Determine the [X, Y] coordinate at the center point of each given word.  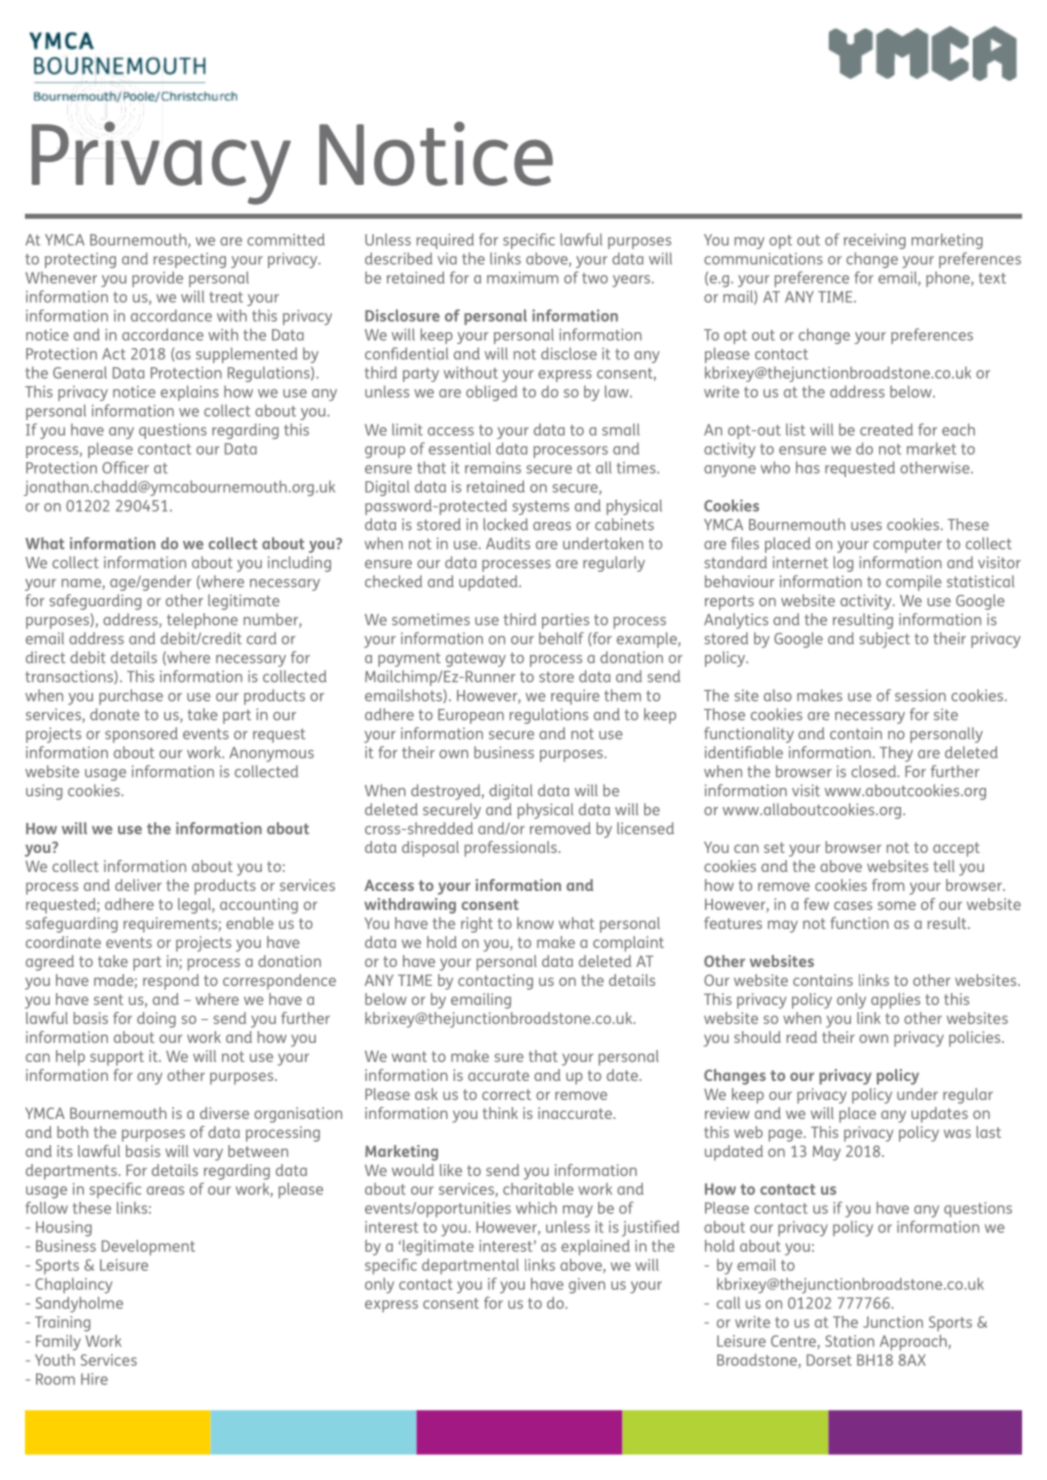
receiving [875, 241]
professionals [512, 849]
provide [157, 279]
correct [506, 1094]
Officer [125, 467]
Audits [508, 543]
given [587, 1286]
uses [866, 526]
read [802, 1037]
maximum [522, 278]
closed [874, 771]
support [117, 1058]
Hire [94, 1379]
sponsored [141, 735]
